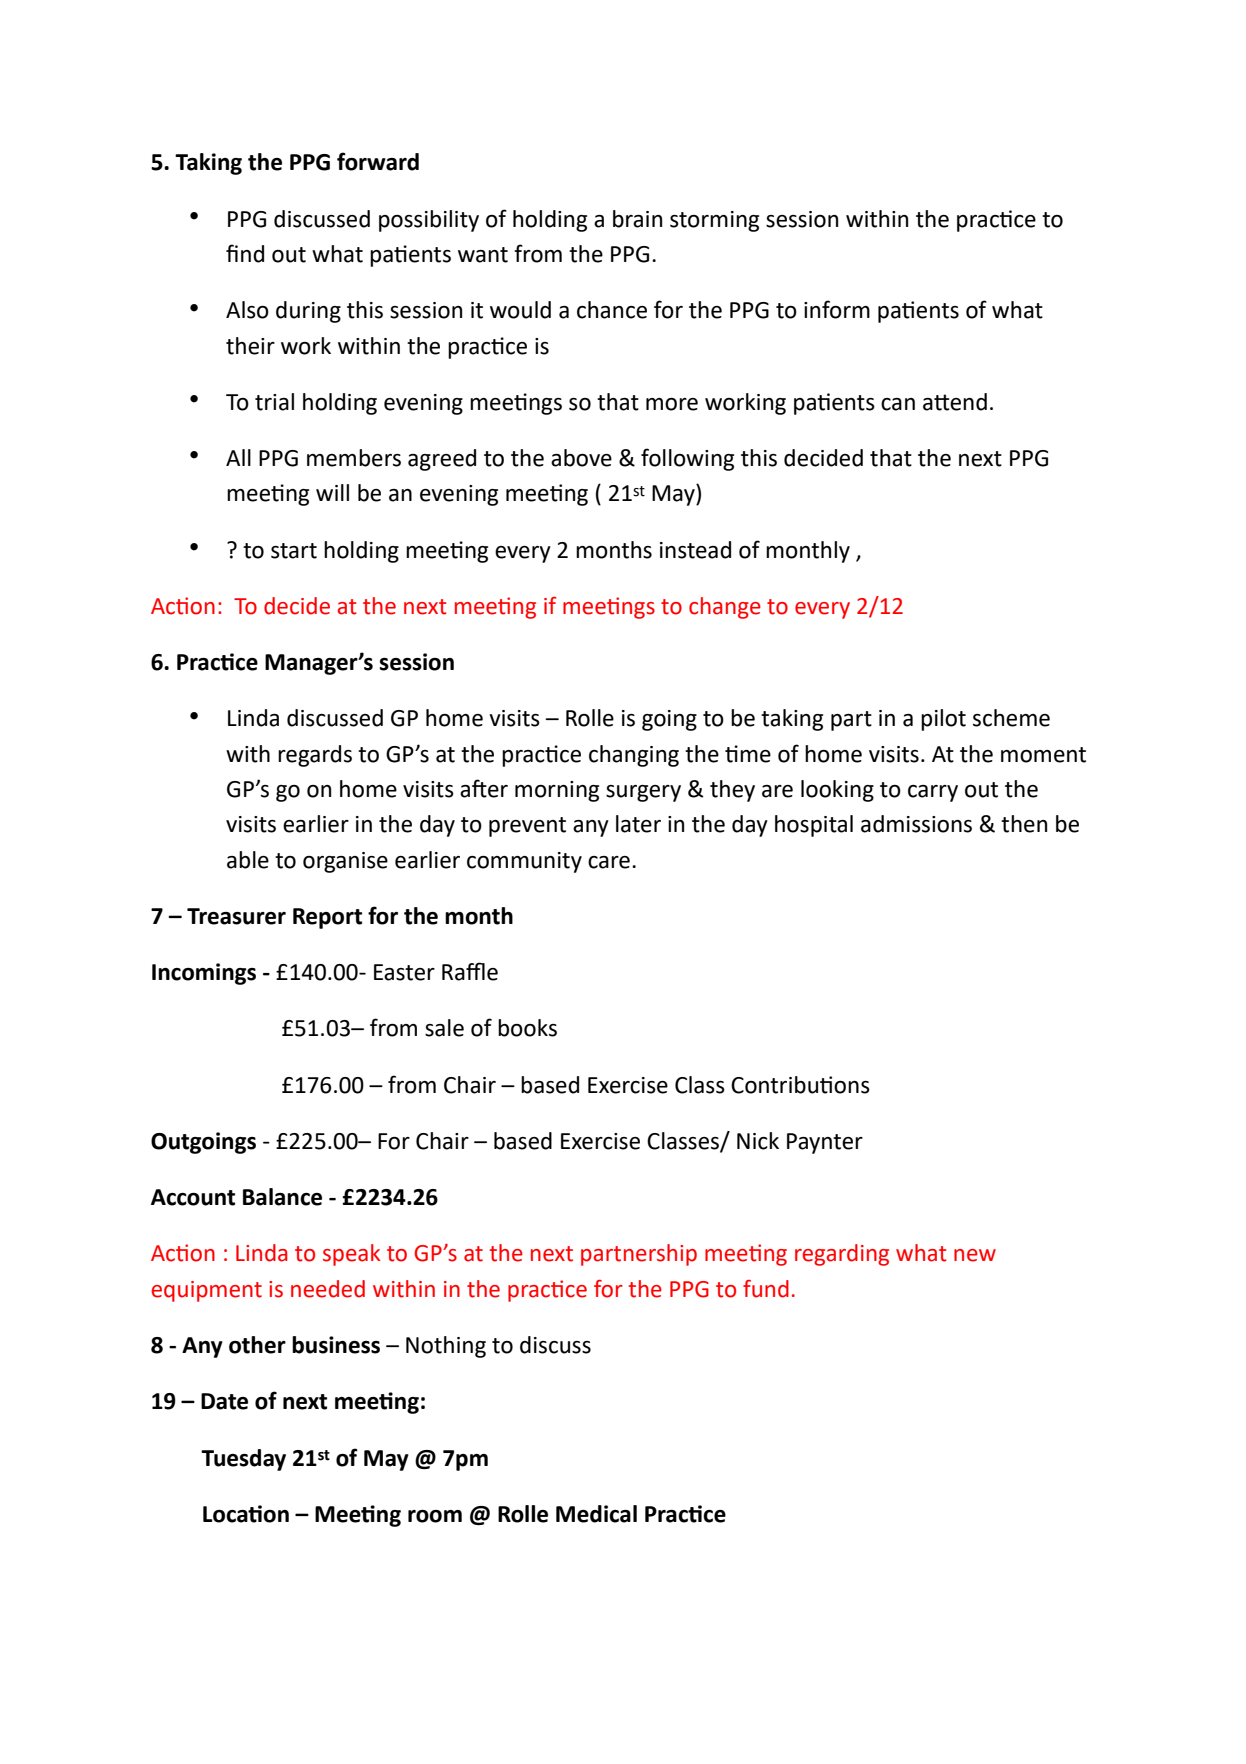 The image size is (1246, 1764). I want to click on inform, so click(837, 309).
